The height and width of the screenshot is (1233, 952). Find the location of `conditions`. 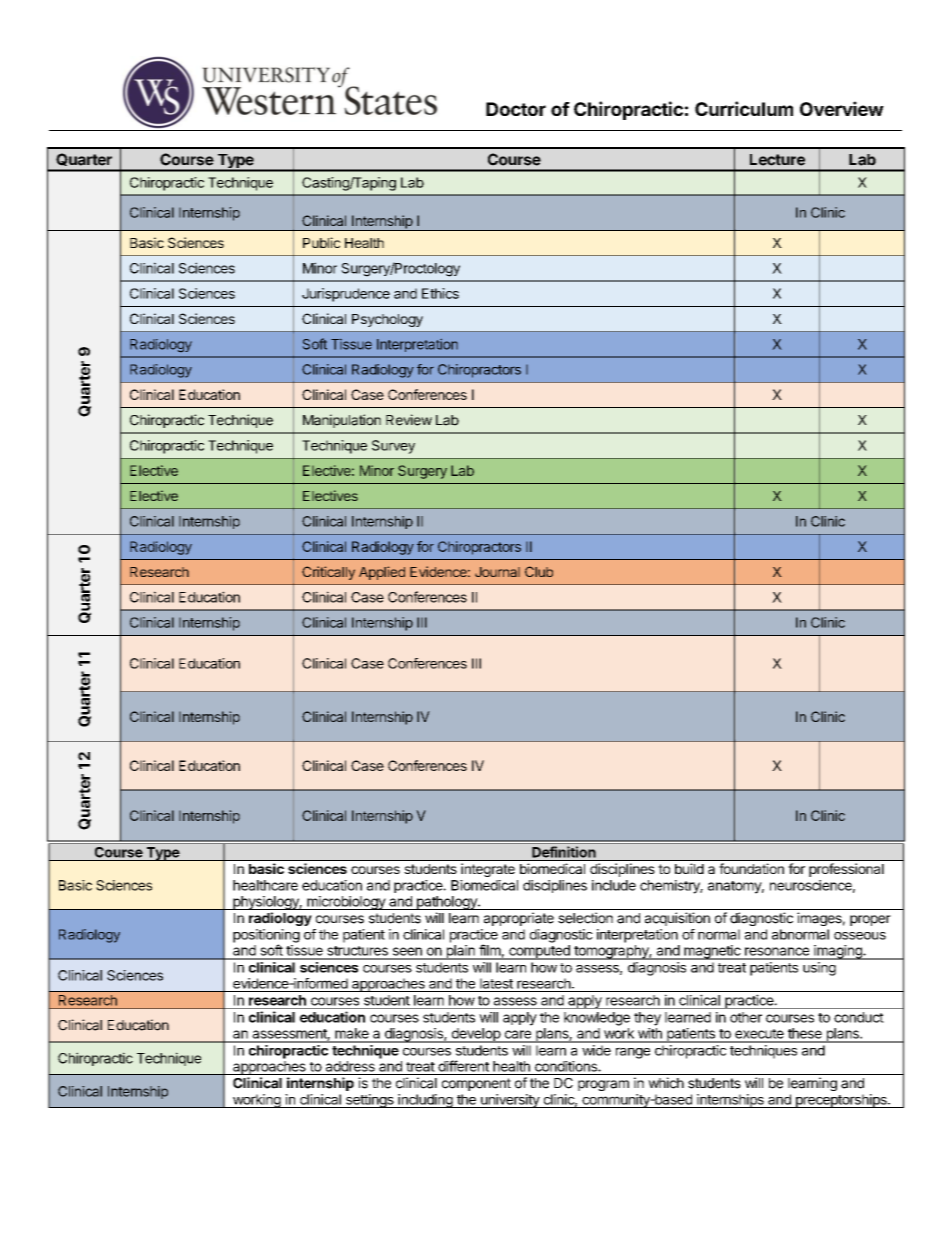

conditions is located at coordinates (567, 1066).
